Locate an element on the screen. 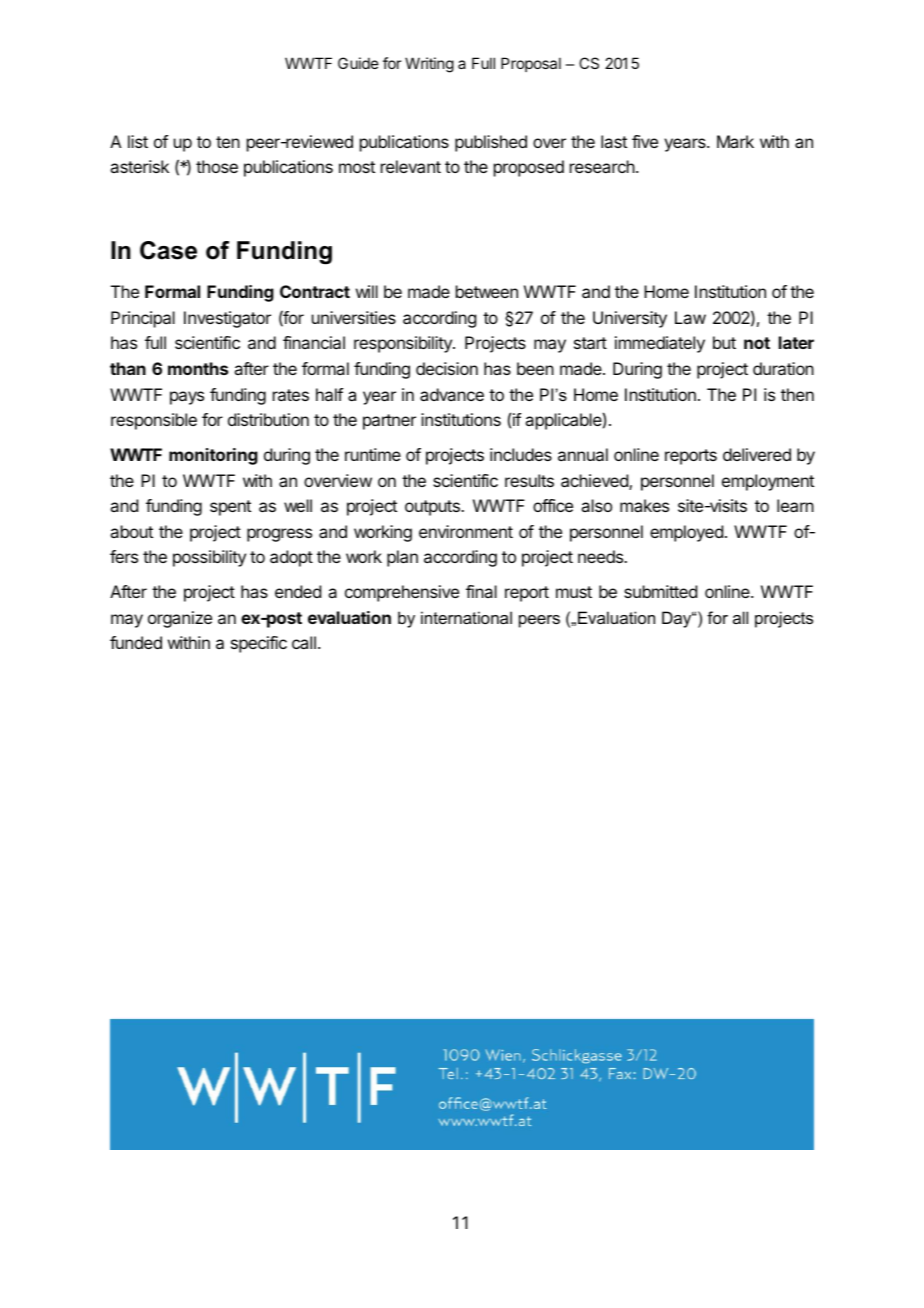 This screenshot has width=924, height=1308. delivered is located at coordinates (757, 454).
